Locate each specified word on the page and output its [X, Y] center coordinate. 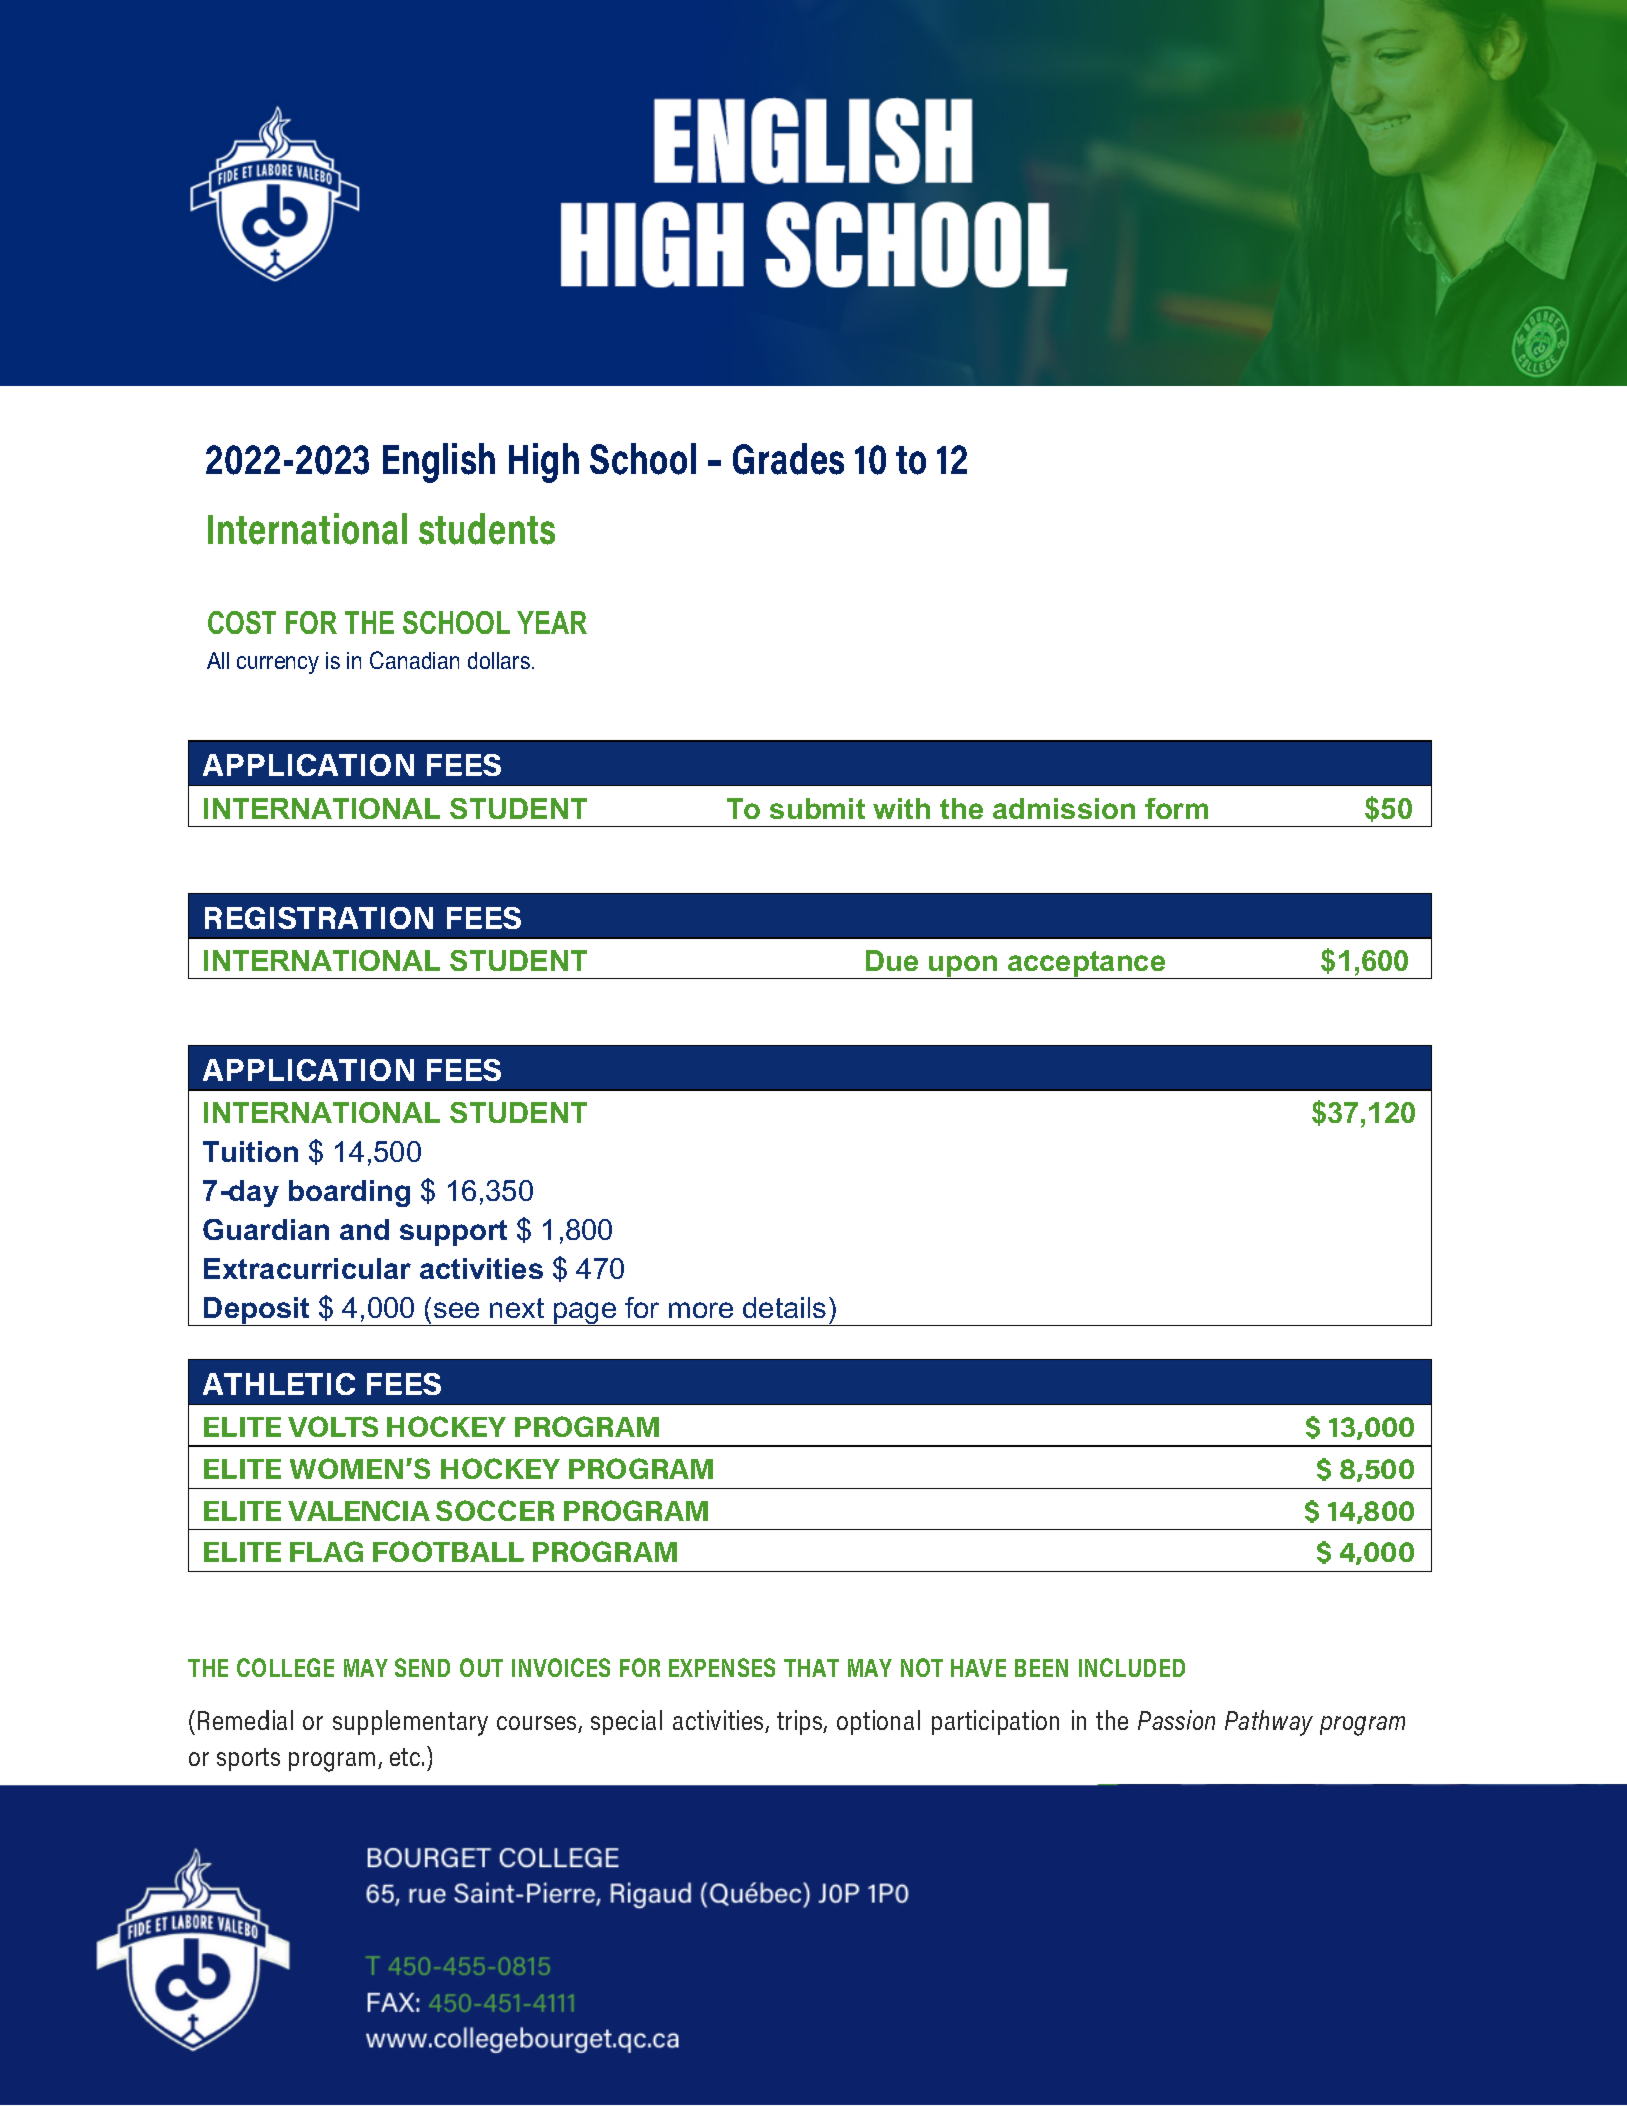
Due [892, 960]
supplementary [410, 1723]
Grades [788, 459]
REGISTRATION [319, 918]
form [1176, 808]
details [784, 1307]
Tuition [250, 1151]
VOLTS [333, 1426]
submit [817, 808]
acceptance [1087, 965]
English [439, 463]
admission [1064, 808]
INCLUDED [1132, 1667]
